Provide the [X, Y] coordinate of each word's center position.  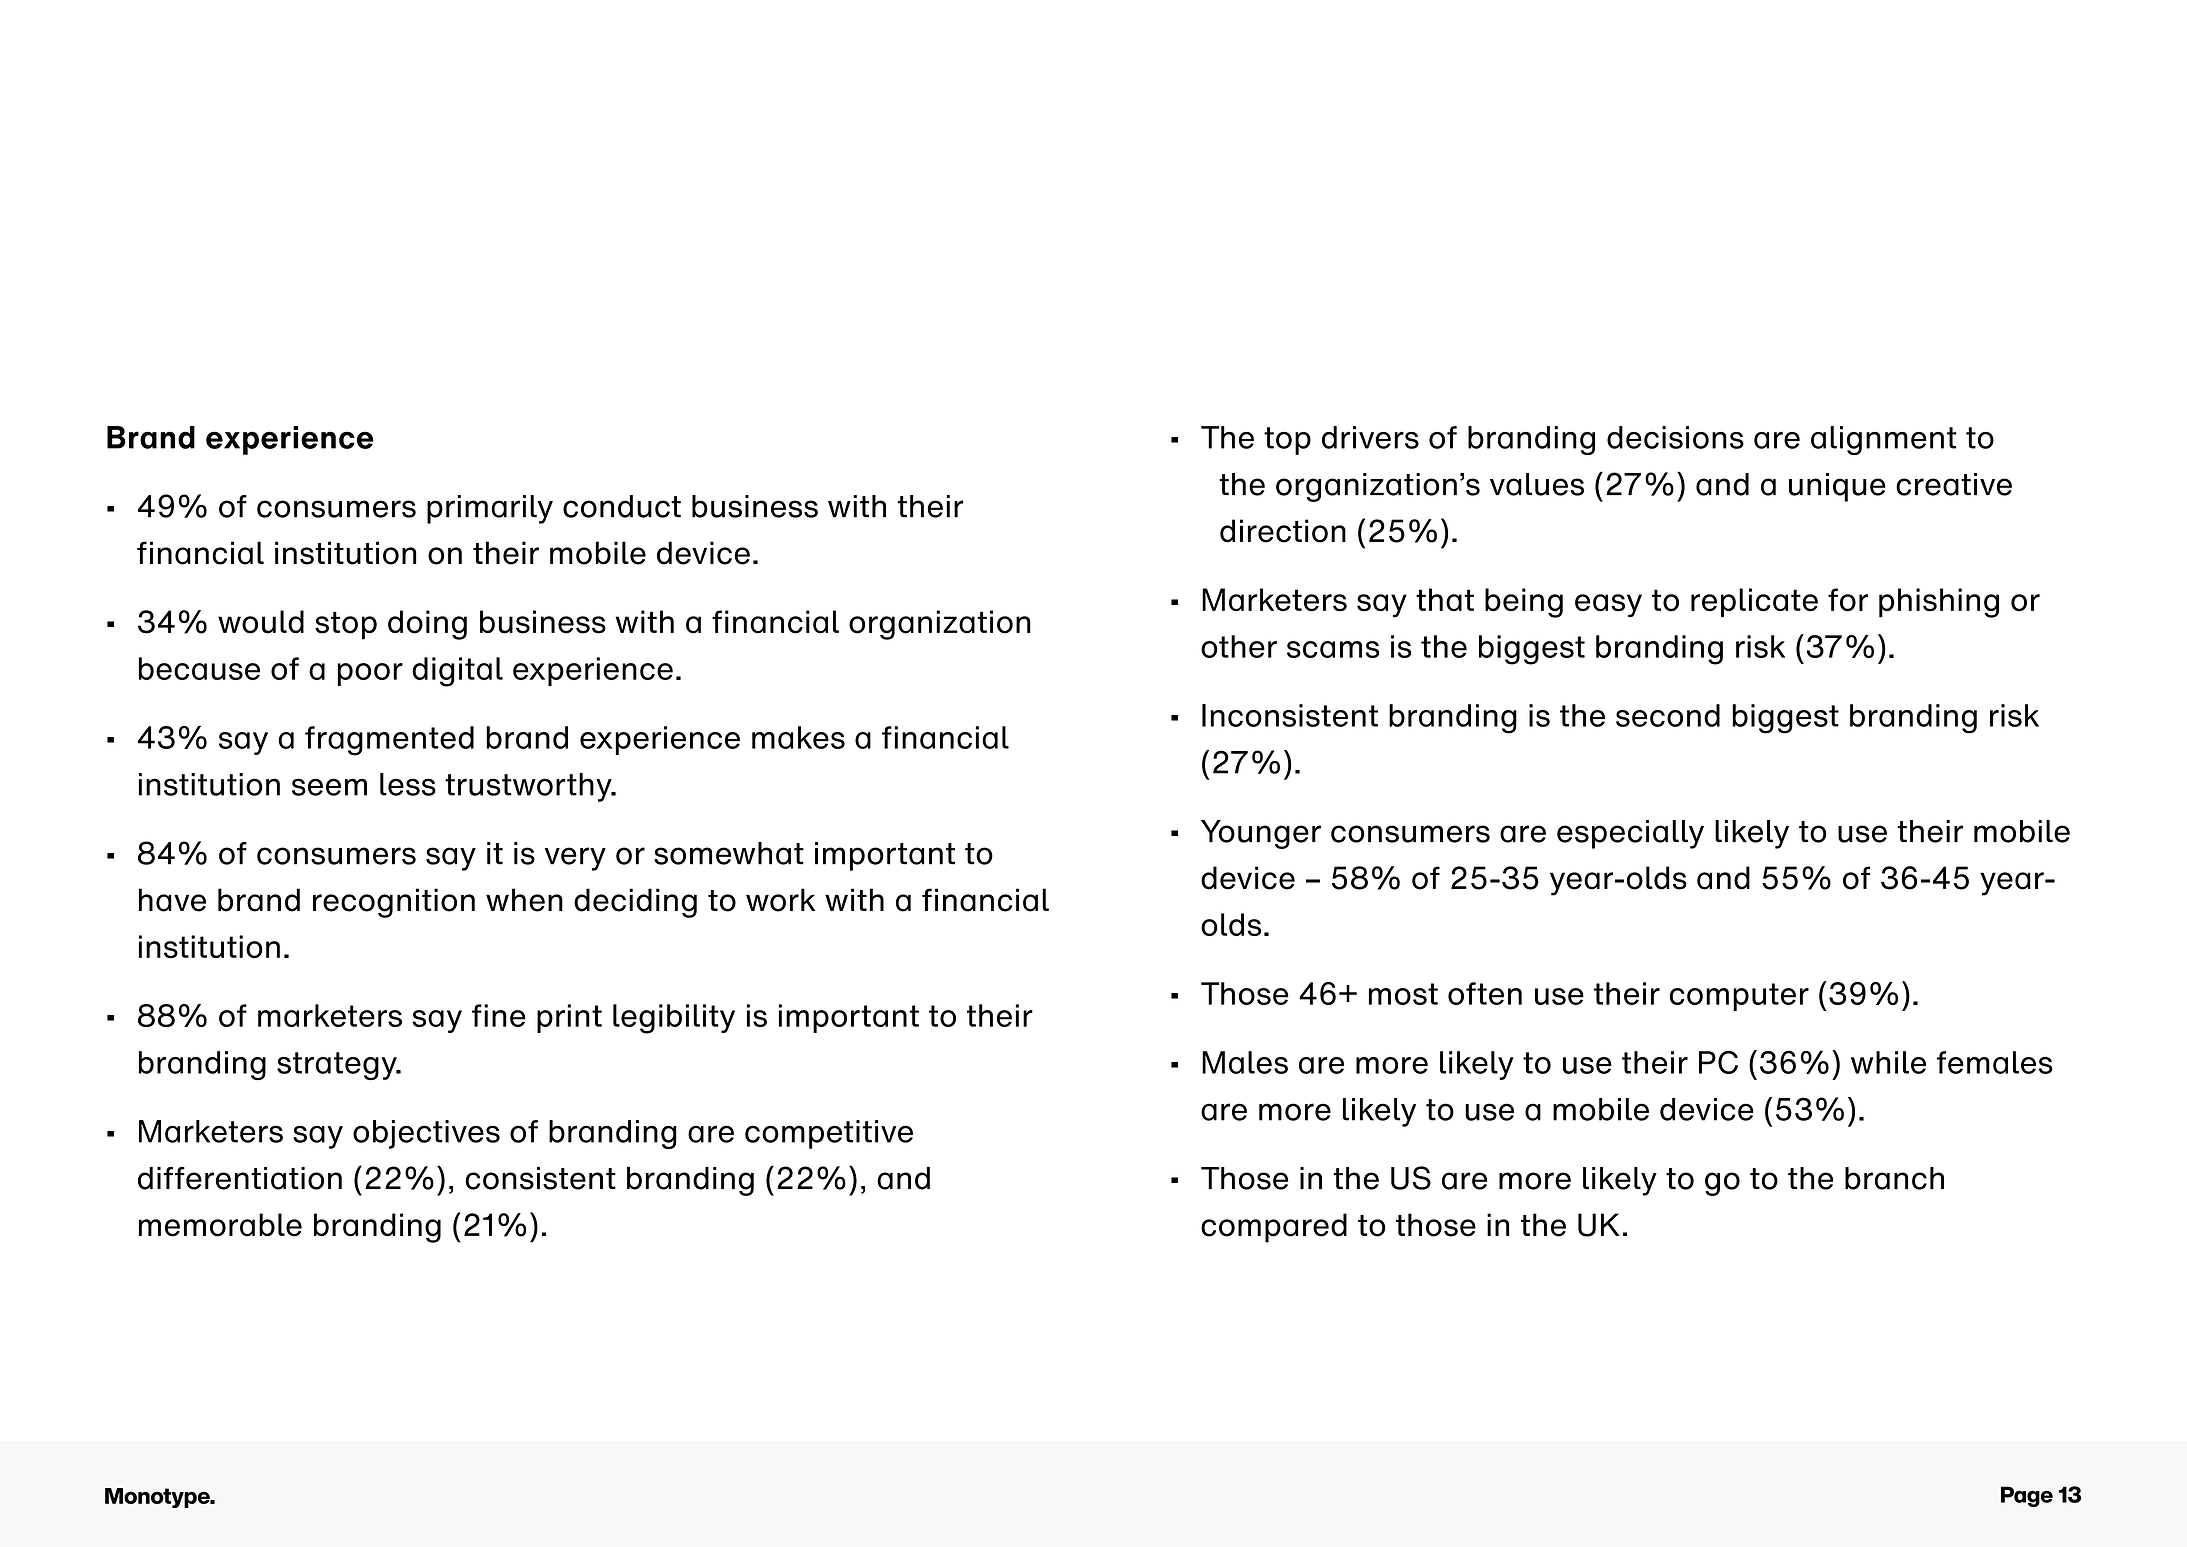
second [1668, 715]
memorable [220, 1225]
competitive [829, 1134]
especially [1630, 834]
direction [1283, 531]
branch [1894, 1178]
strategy [338, 1066]
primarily [490, 509]
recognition [394, 903]
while [1888, 1062]
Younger [1261, 834]
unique [1837, 487]
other [1239, 646]
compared [1274, 1228]
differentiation [240, 1178]
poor [370, 674]
